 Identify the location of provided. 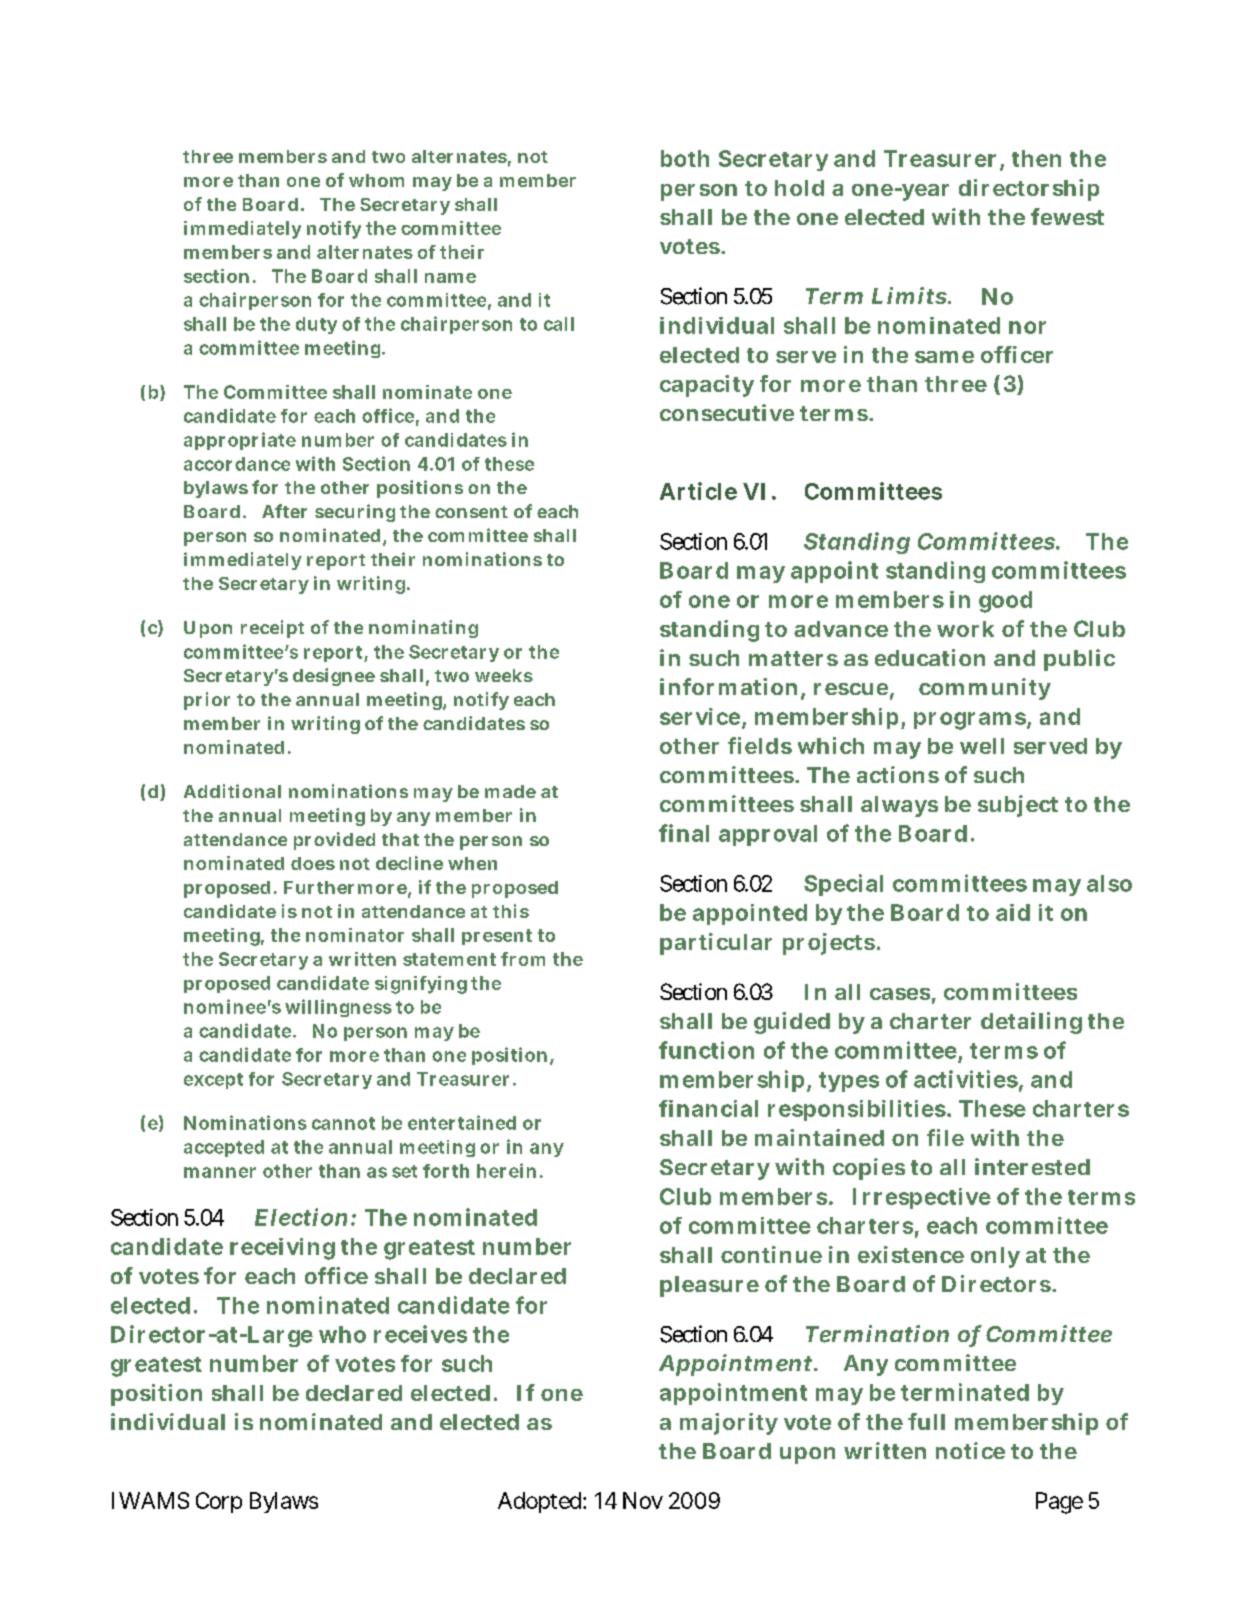
(334, 841).
